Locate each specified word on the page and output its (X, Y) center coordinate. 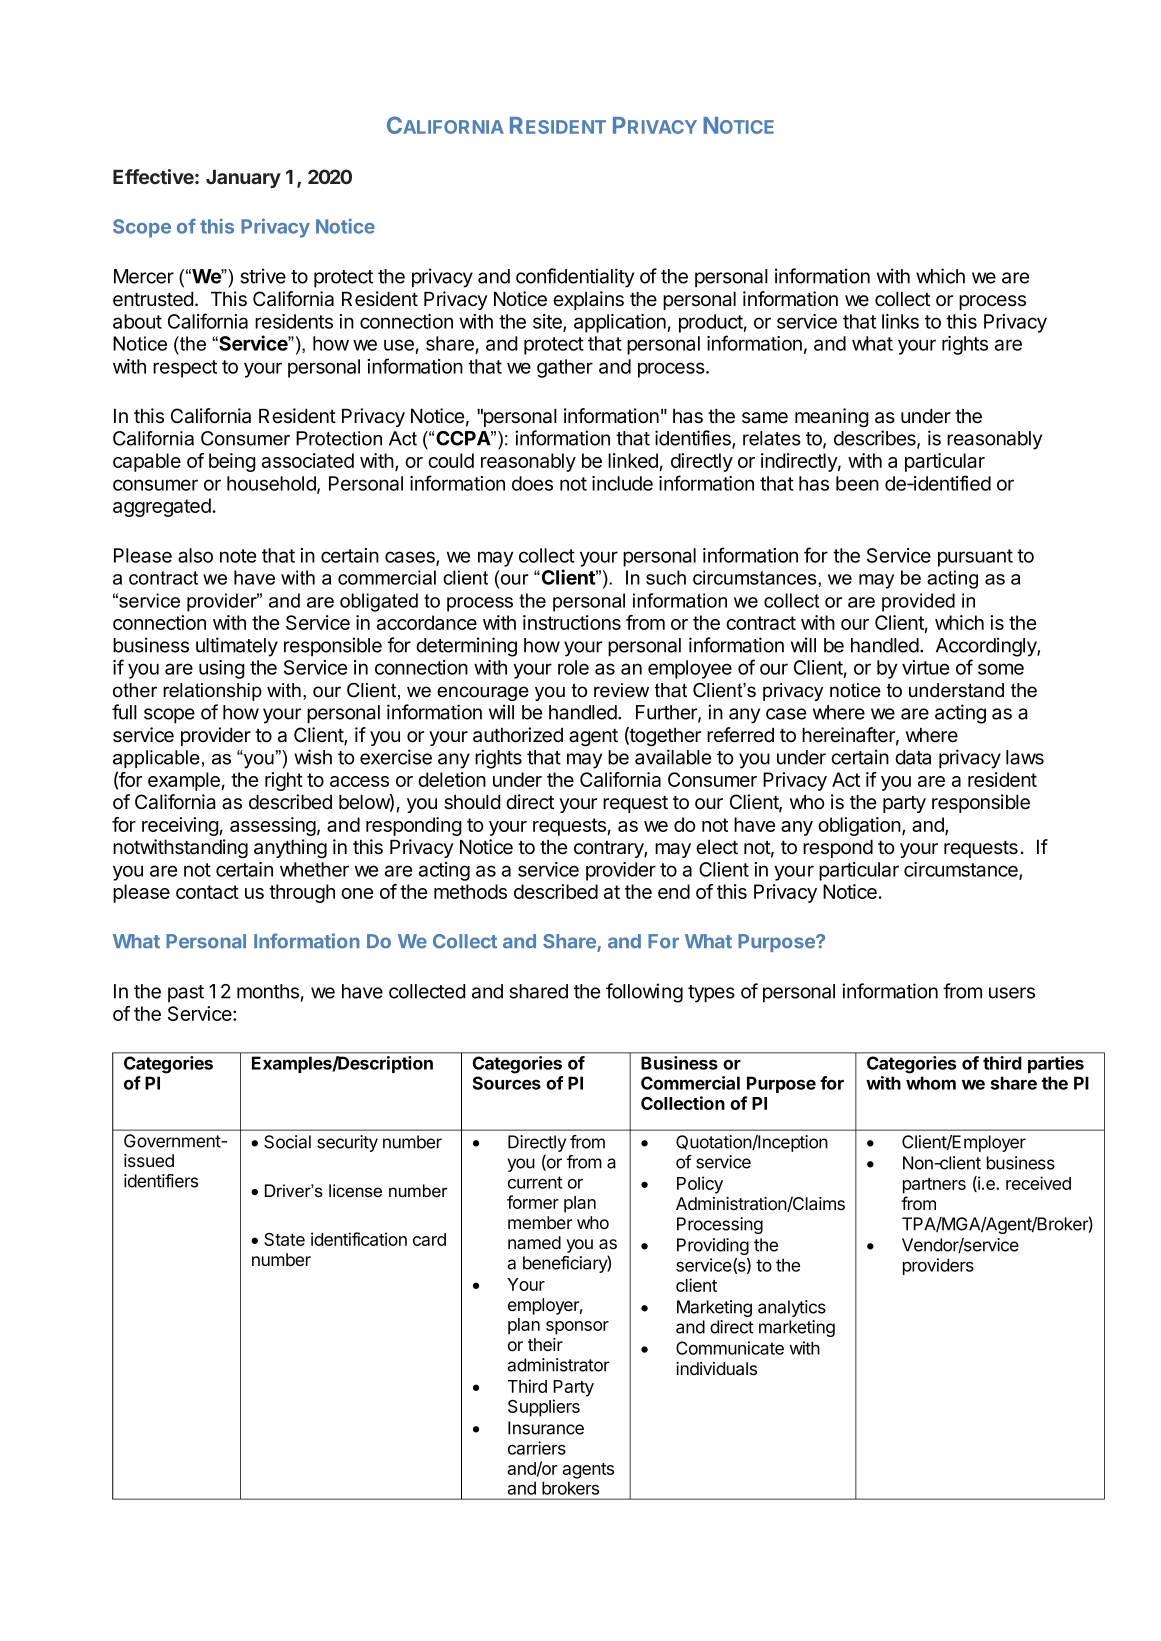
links (900, 321)
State (284, 1239)
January (243, 179)
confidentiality (575, 278)
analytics (792, 1308)
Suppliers (544, 1408)
